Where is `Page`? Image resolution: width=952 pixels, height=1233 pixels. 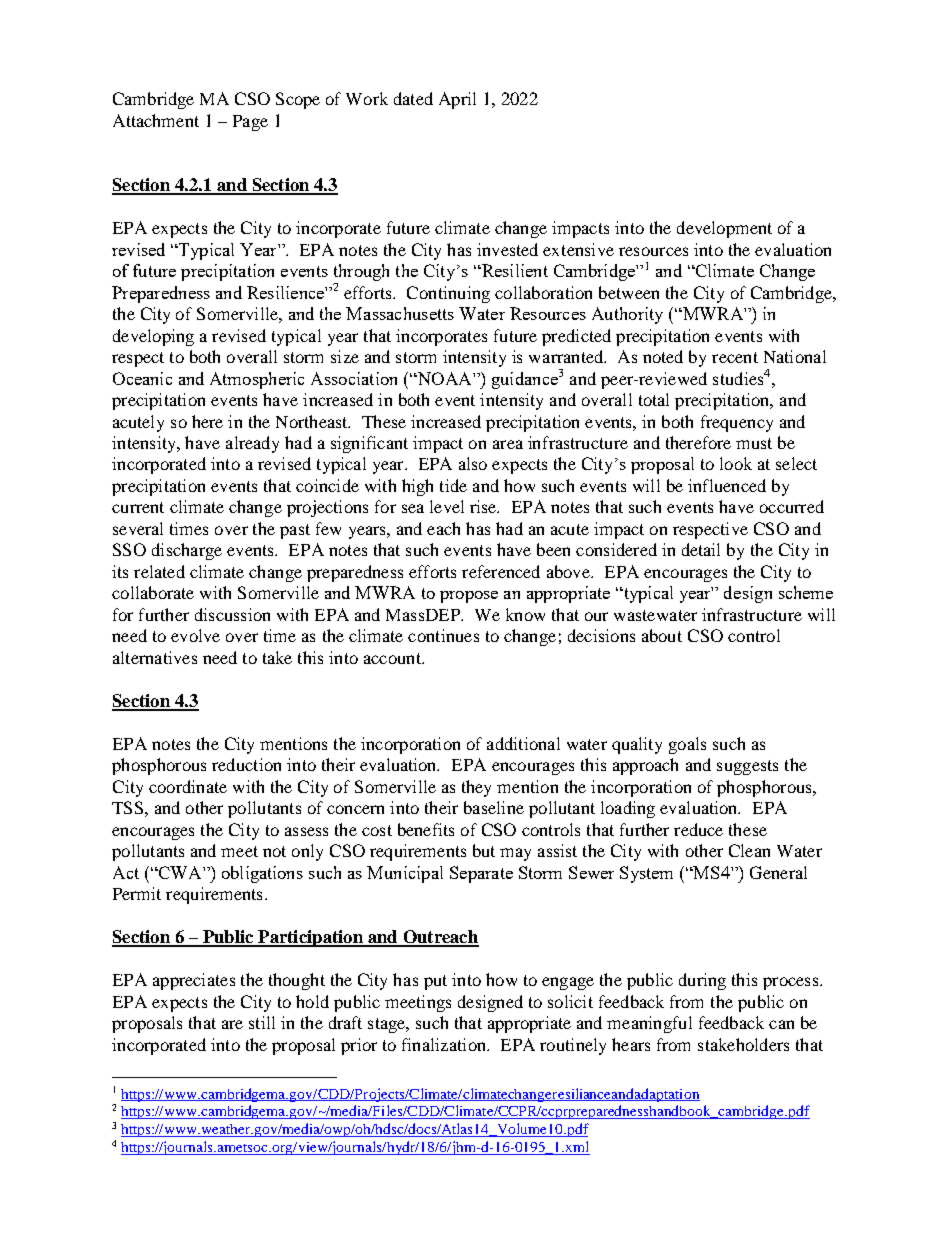
Page is located at coordinates (250, 123).
